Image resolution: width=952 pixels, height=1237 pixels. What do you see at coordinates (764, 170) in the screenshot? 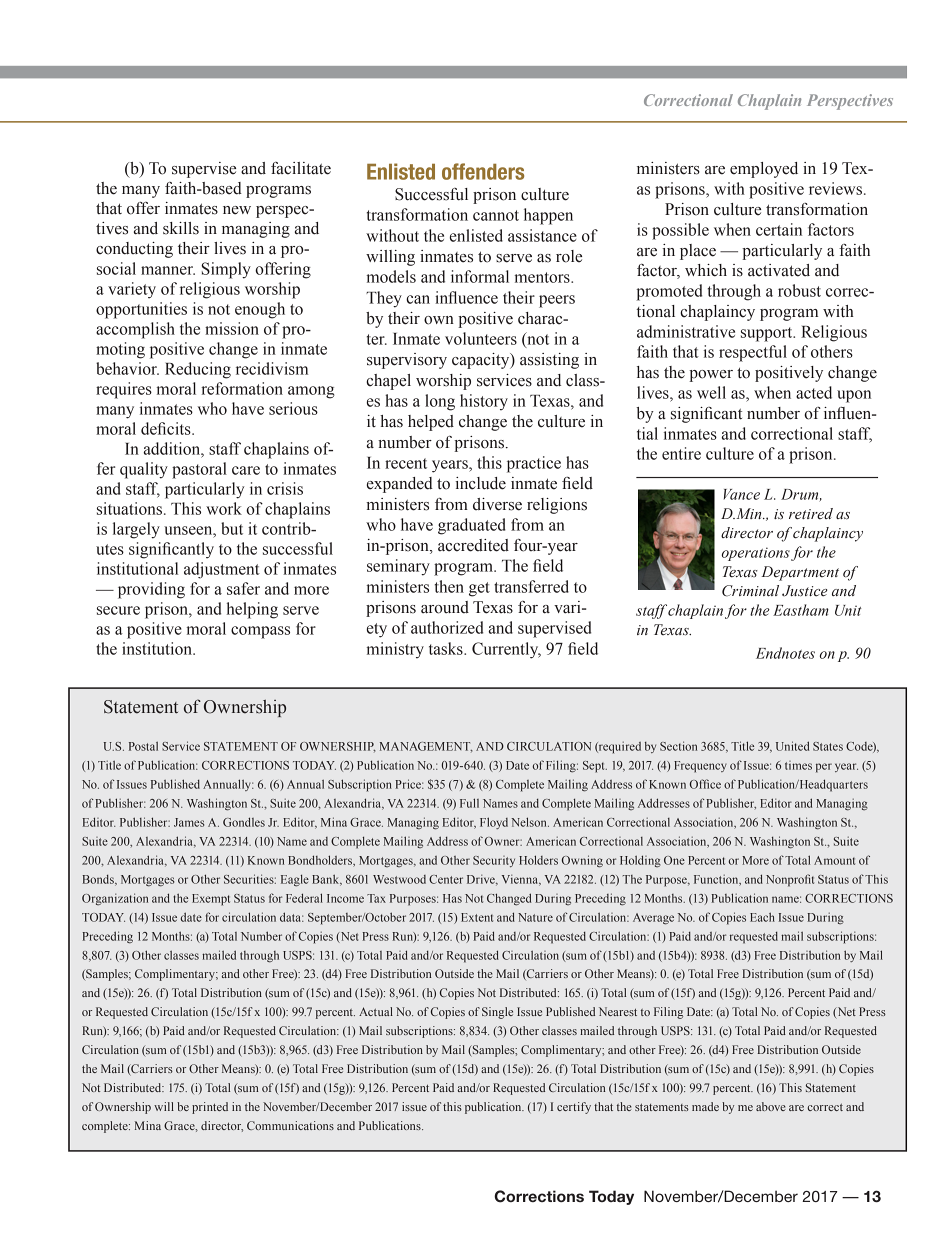
I see `employed` at bounding box center [764, 170].
